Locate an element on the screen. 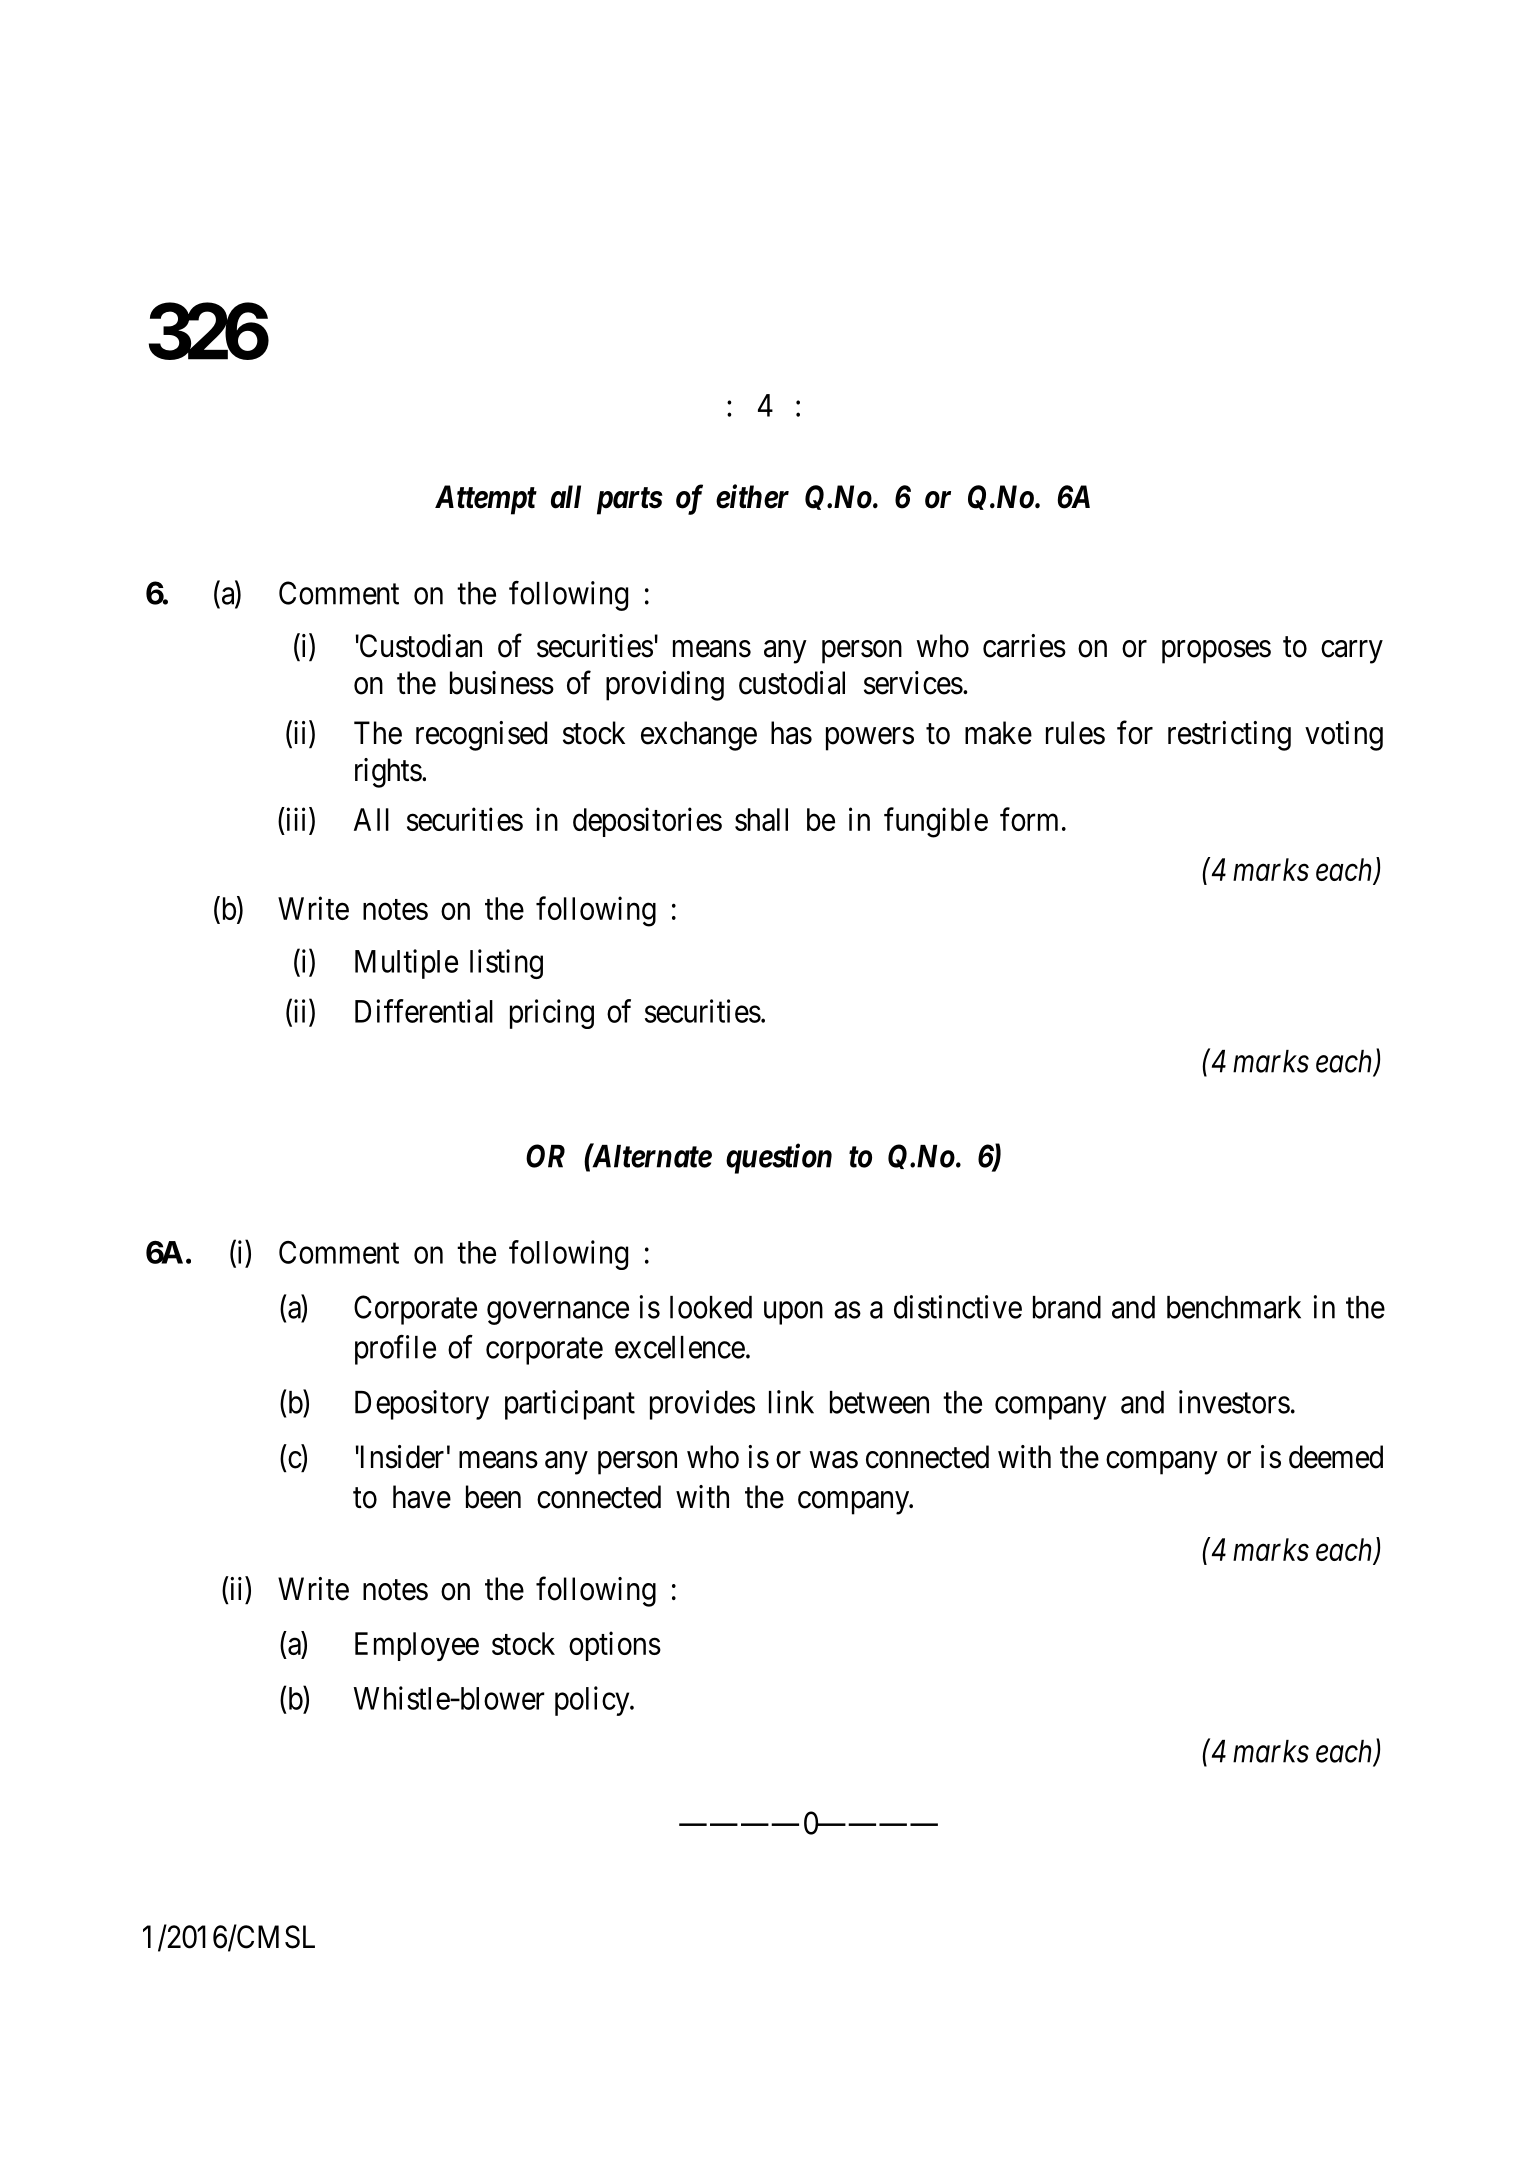 The image size is (1528, 2162). has is located at coordinates (791, 733).
